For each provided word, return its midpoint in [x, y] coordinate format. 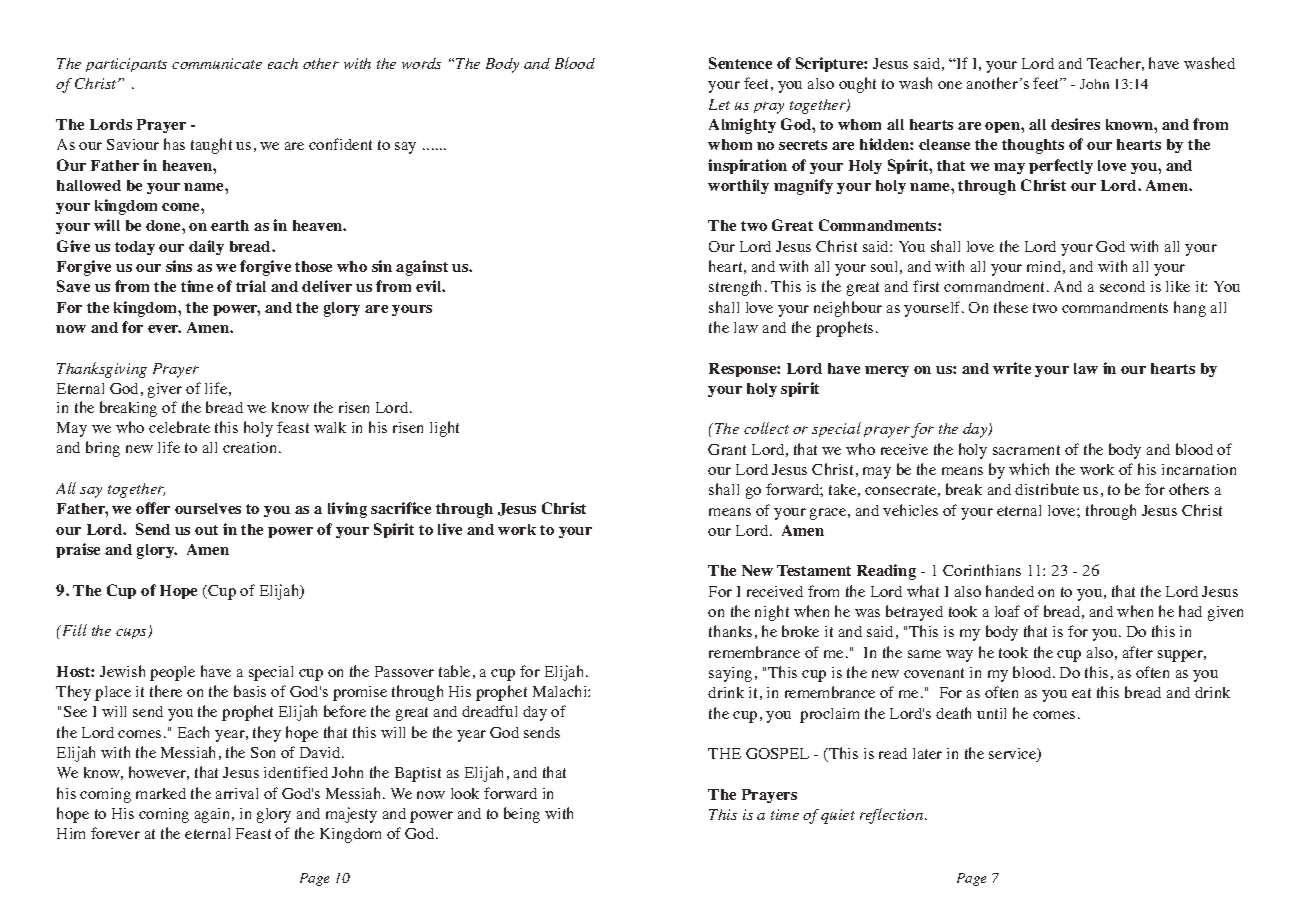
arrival [237, 793]
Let [719, 104]
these [1011, 307]
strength [737, 288]
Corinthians [982, 570]
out [206, 530]
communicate [217, 63]
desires [1075, 124]
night [772, 613]
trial [251, 286]
